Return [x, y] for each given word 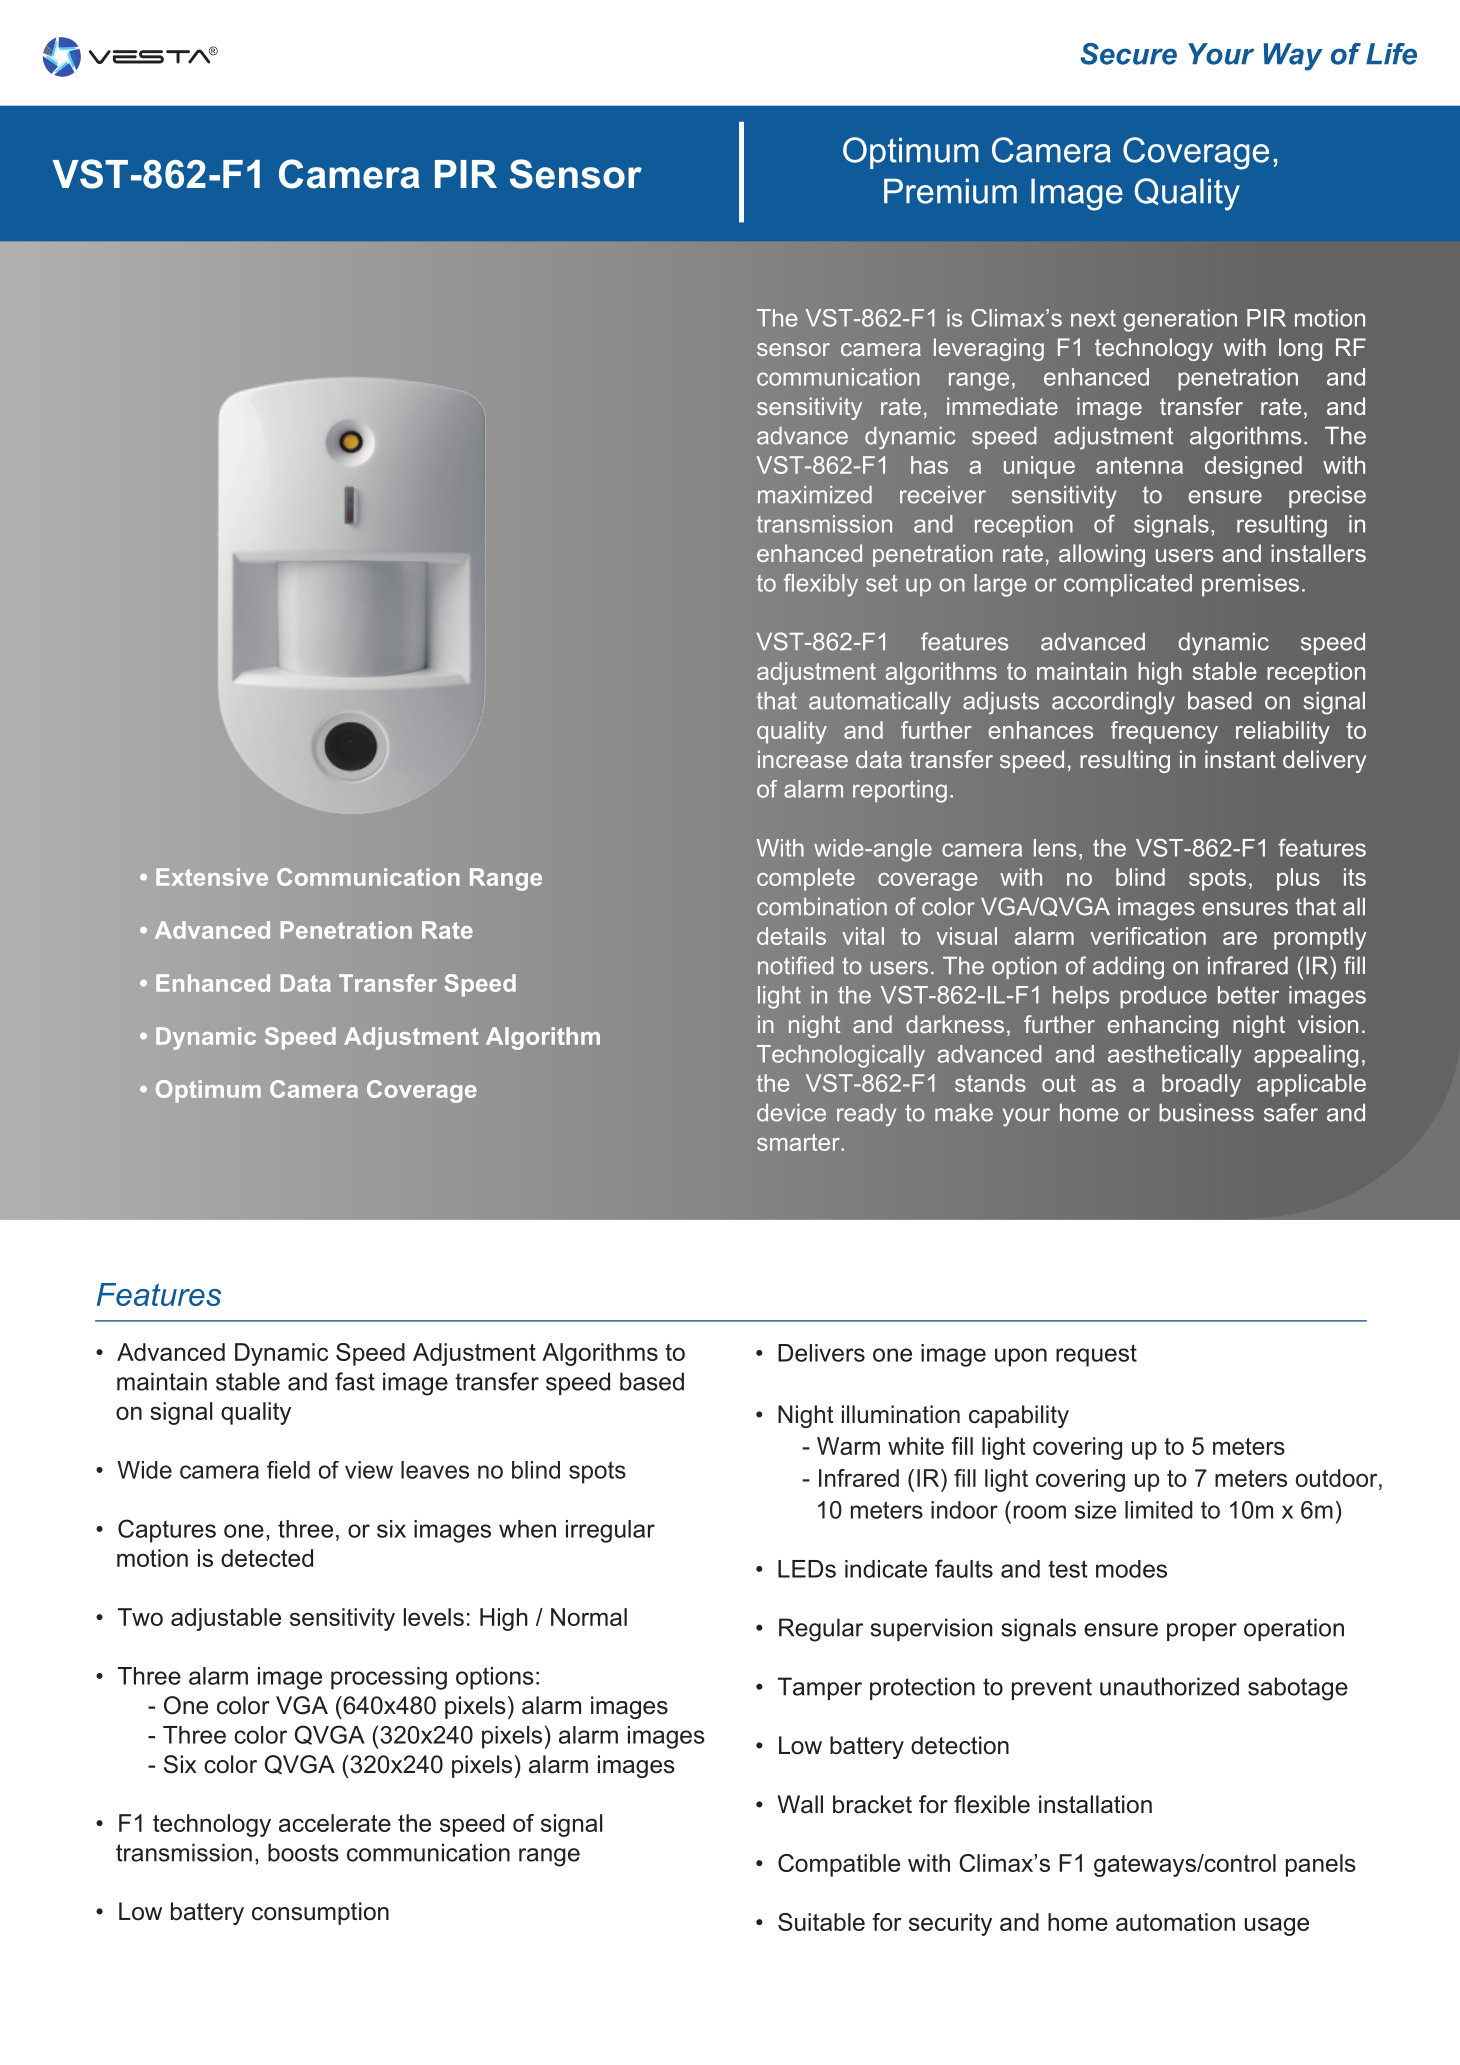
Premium [950, 191]
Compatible [839, 1865]
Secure [1128, 54]
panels [1321, 1865]
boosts [303, 1852]
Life [1391, 54]
